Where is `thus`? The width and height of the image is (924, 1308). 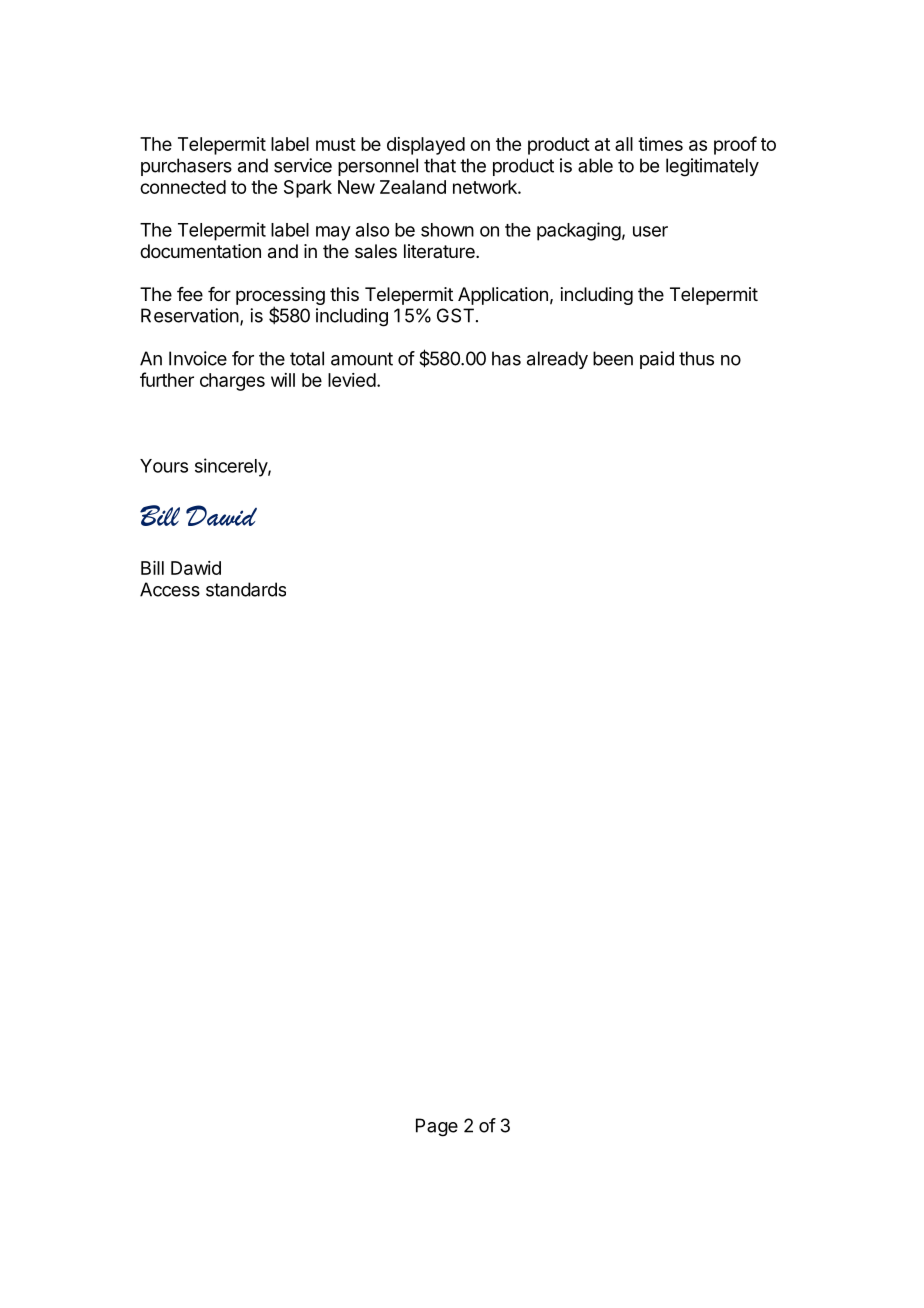
thus is located at coordinates (696, 358).
